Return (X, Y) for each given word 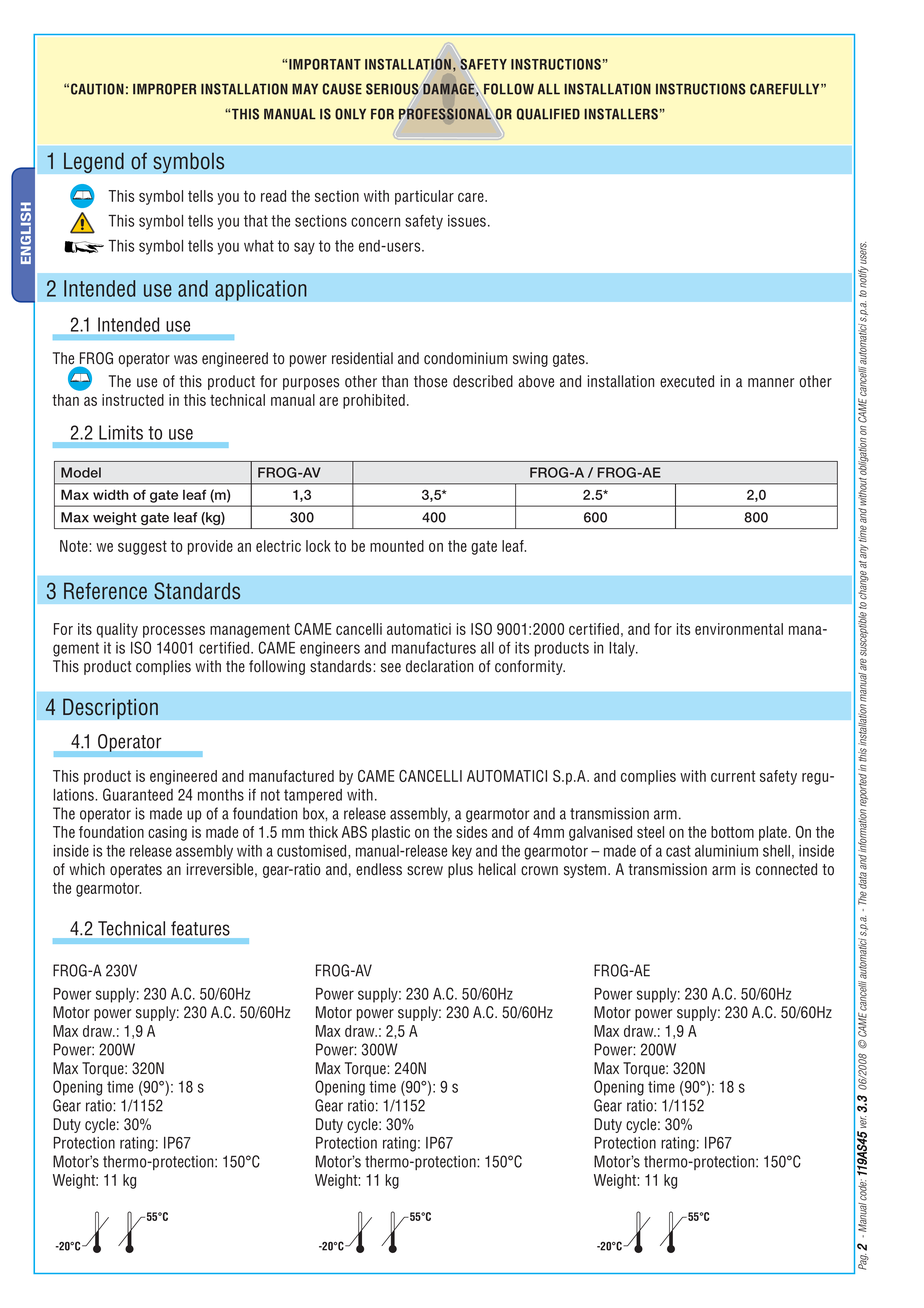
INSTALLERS (621, 114)
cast (678, 851)
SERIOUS (392, 89)
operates (136, 871)
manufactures (434, 648)
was (186, 360)
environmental (739, 629)
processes (174, 632)
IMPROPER (164, 89)
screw (425, 871)
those (430, 381)
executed (687, 381)
